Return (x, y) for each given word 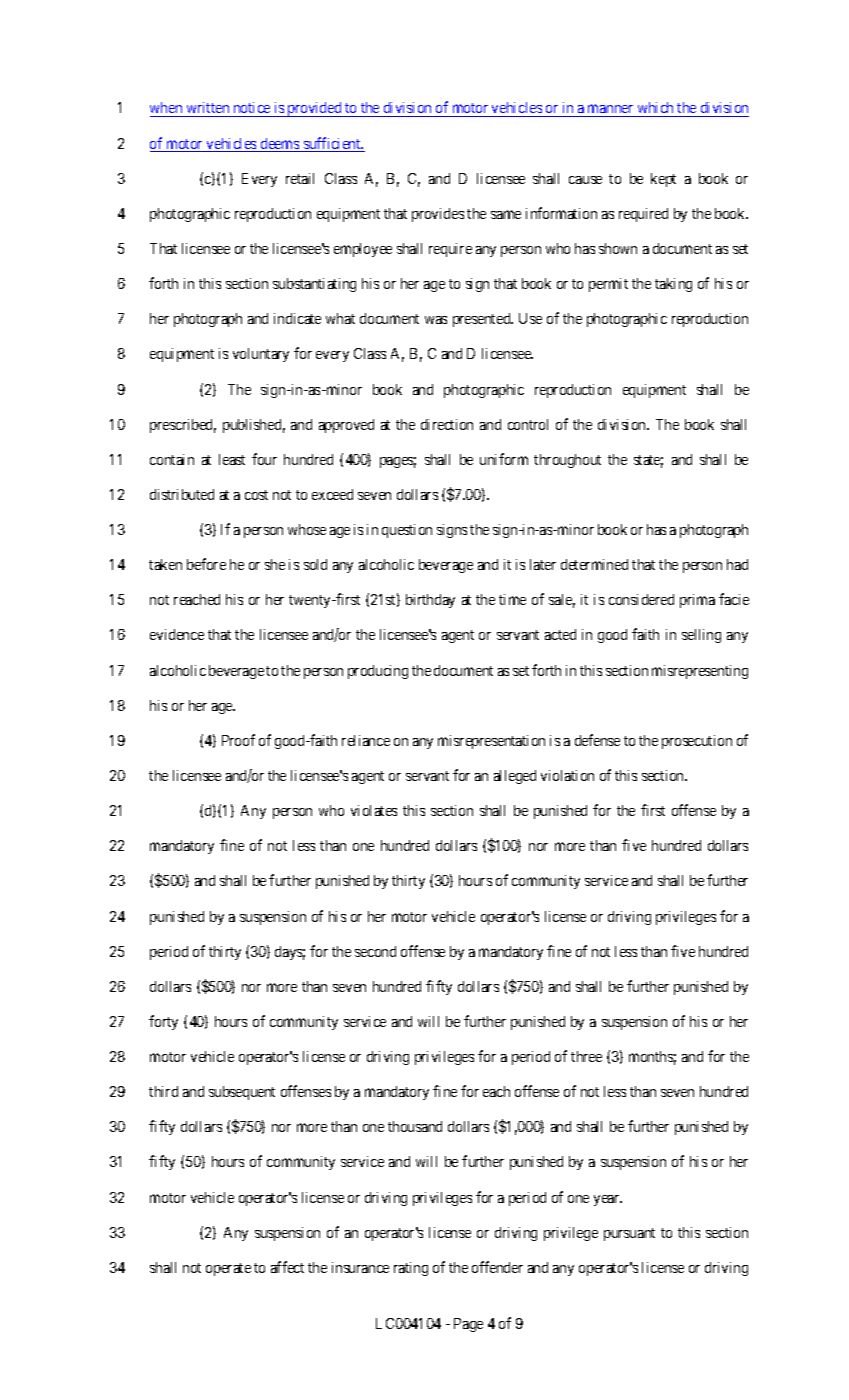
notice (252, 107)
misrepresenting (700, 672)
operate (228, 1269)
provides (438, 215)
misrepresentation (491, 742)
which (656, 109)
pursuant (629, 1234)
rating (411, 1269)
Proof (238, 740)
